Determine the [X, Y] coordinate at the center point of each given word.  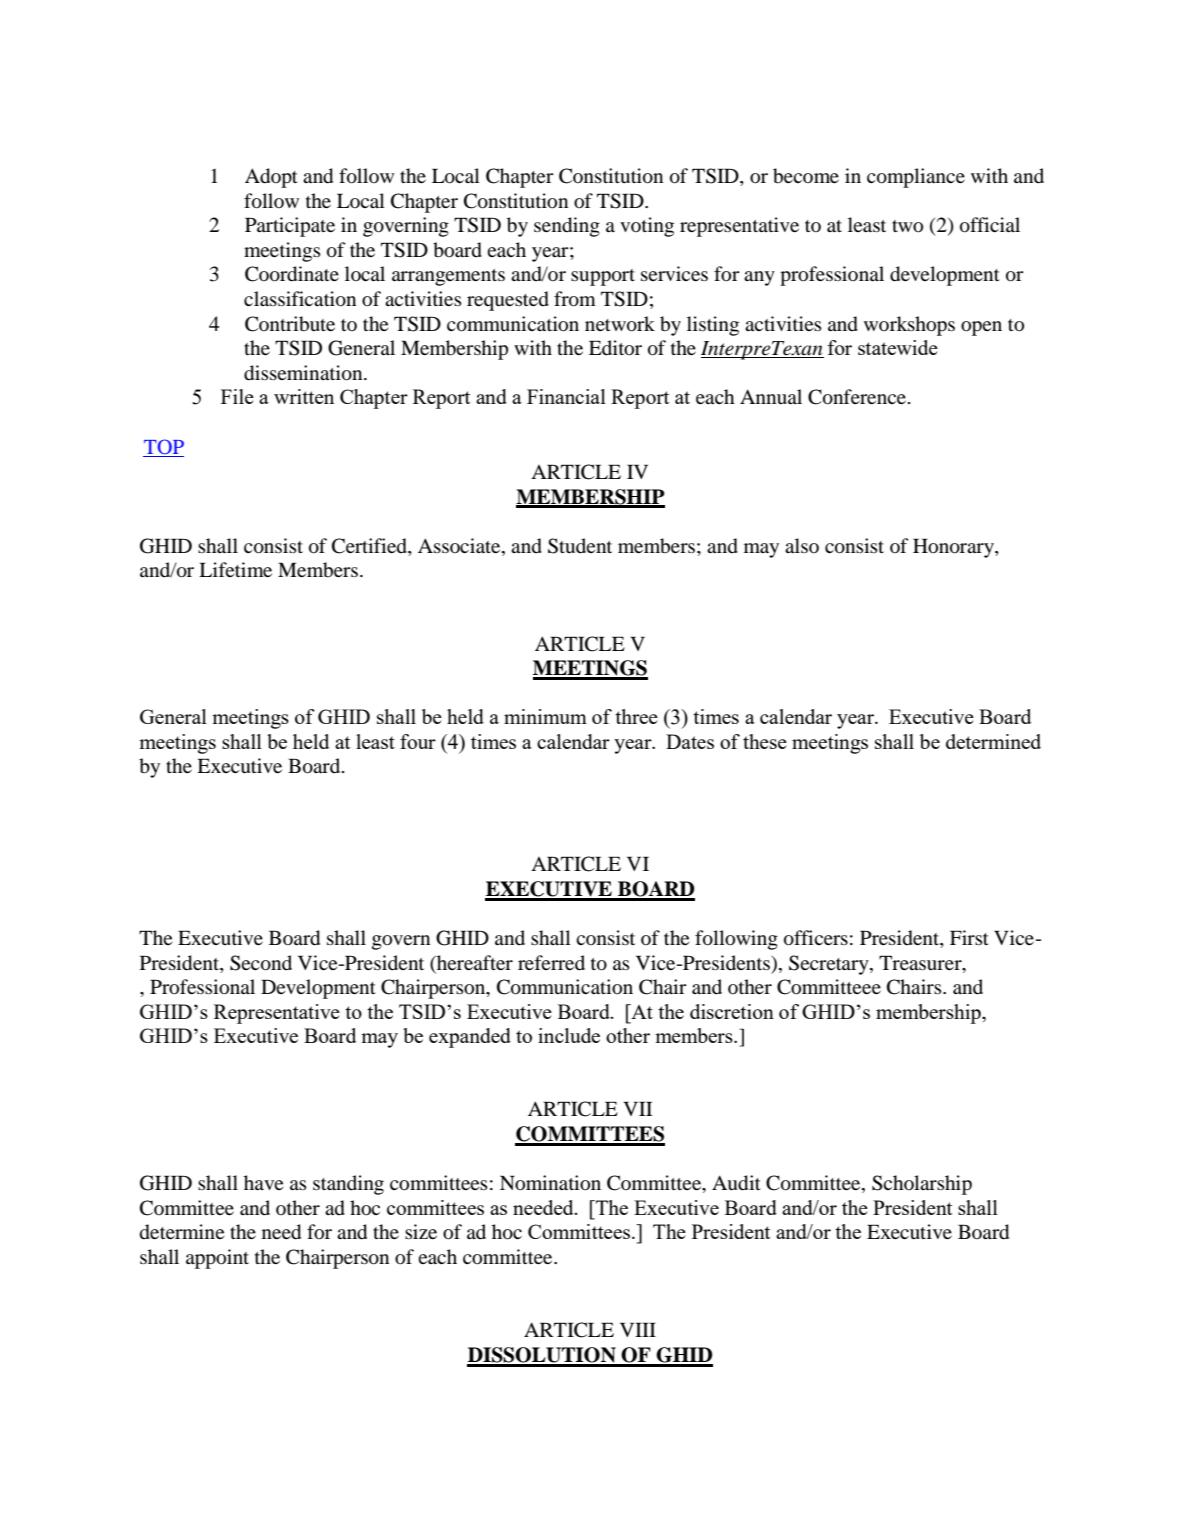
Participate [290, 227]
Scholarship [922, 1185]
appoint [217, 1259]
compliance [916, 178]
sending [567, 227]
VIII [638, 1329]
